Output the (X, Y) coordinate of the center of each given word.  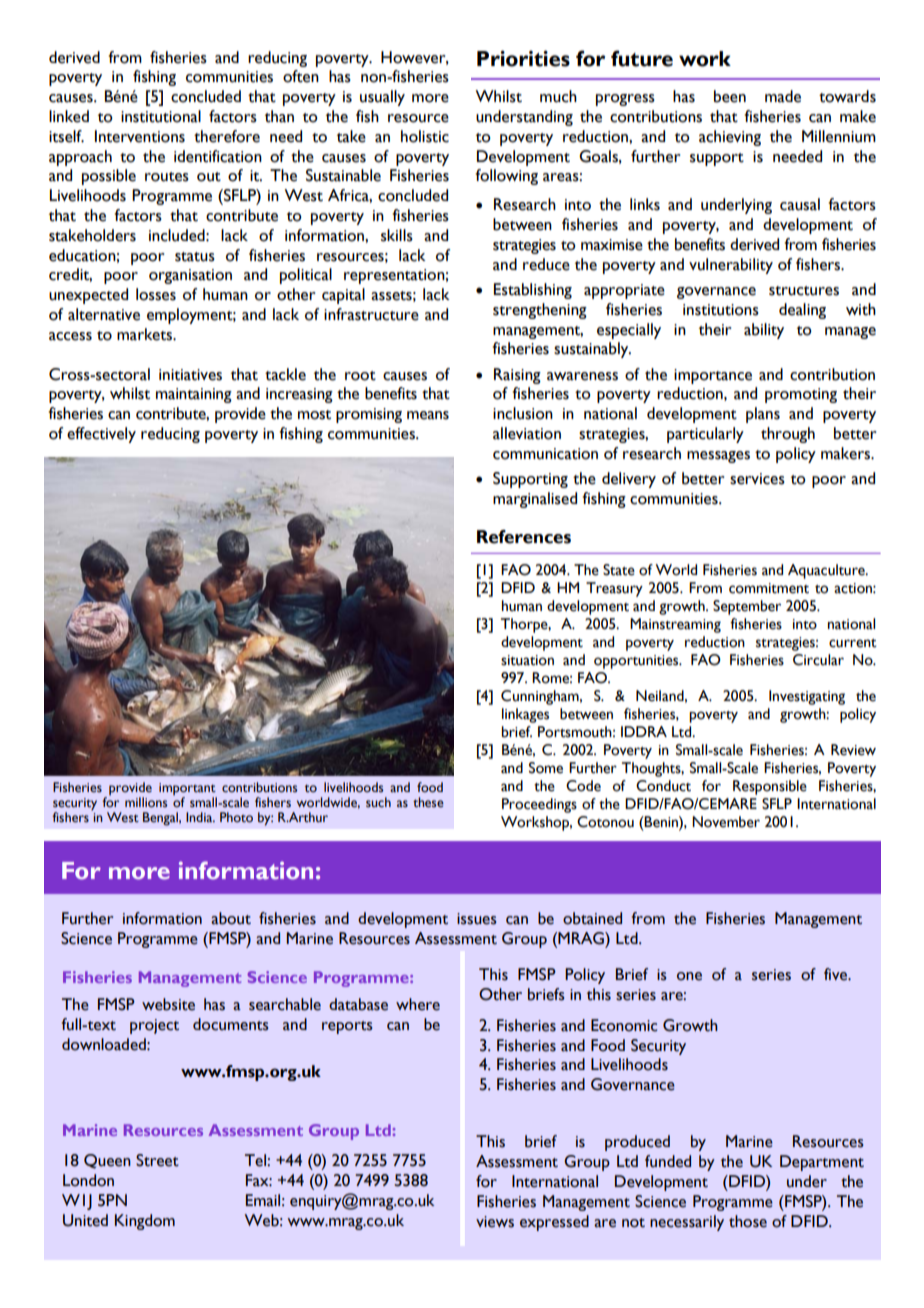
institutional (161, 116)
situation (527, 660)
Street (157, 1160)
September (747, 607)
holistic (425, 136)
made (783, 96)
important (187, 789)
